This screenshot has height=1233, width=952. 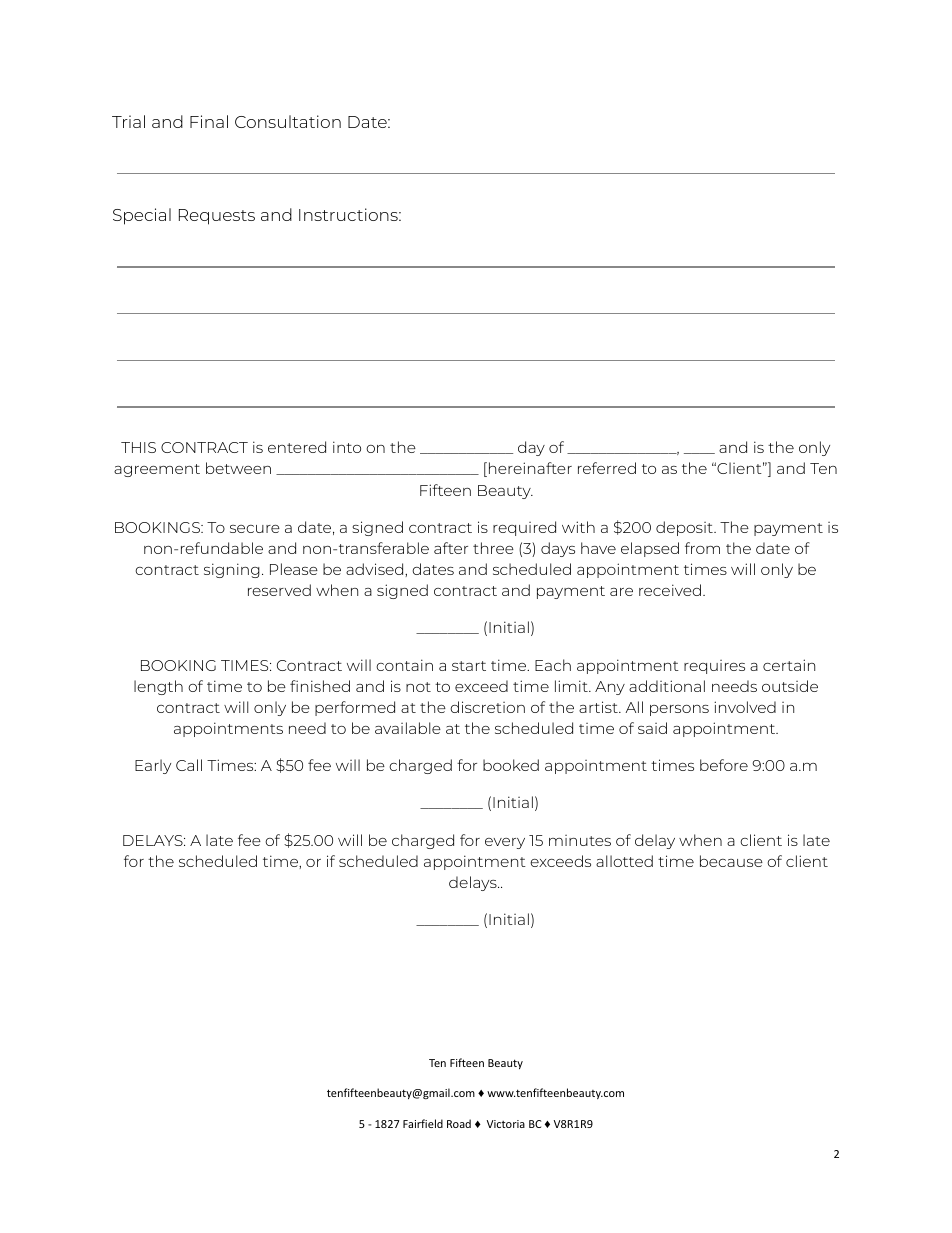 I want to click on referred, so click(x=607, y=468).
